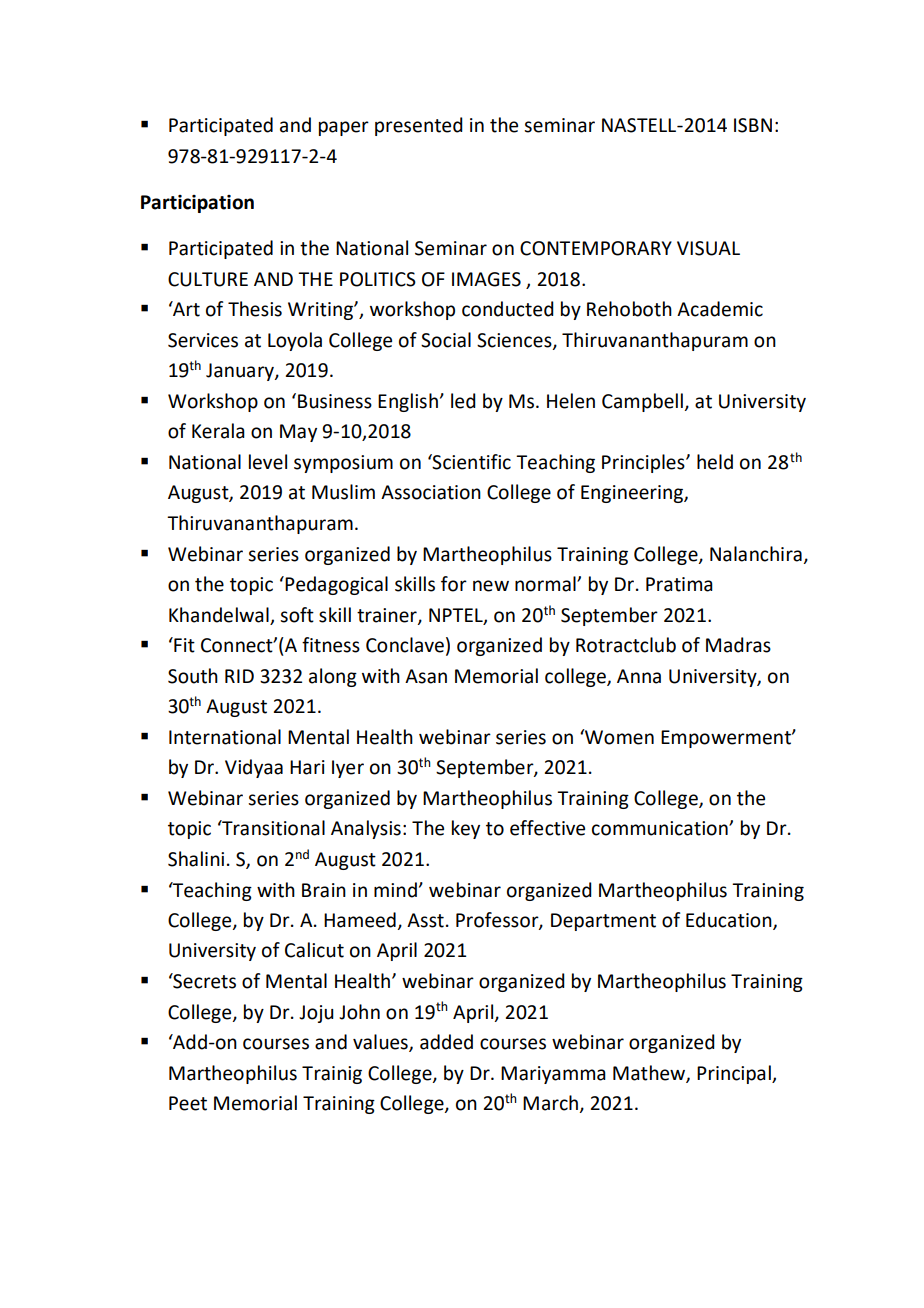 The image size is (924, 1308). I want to click on soft, so click(297, 615).
